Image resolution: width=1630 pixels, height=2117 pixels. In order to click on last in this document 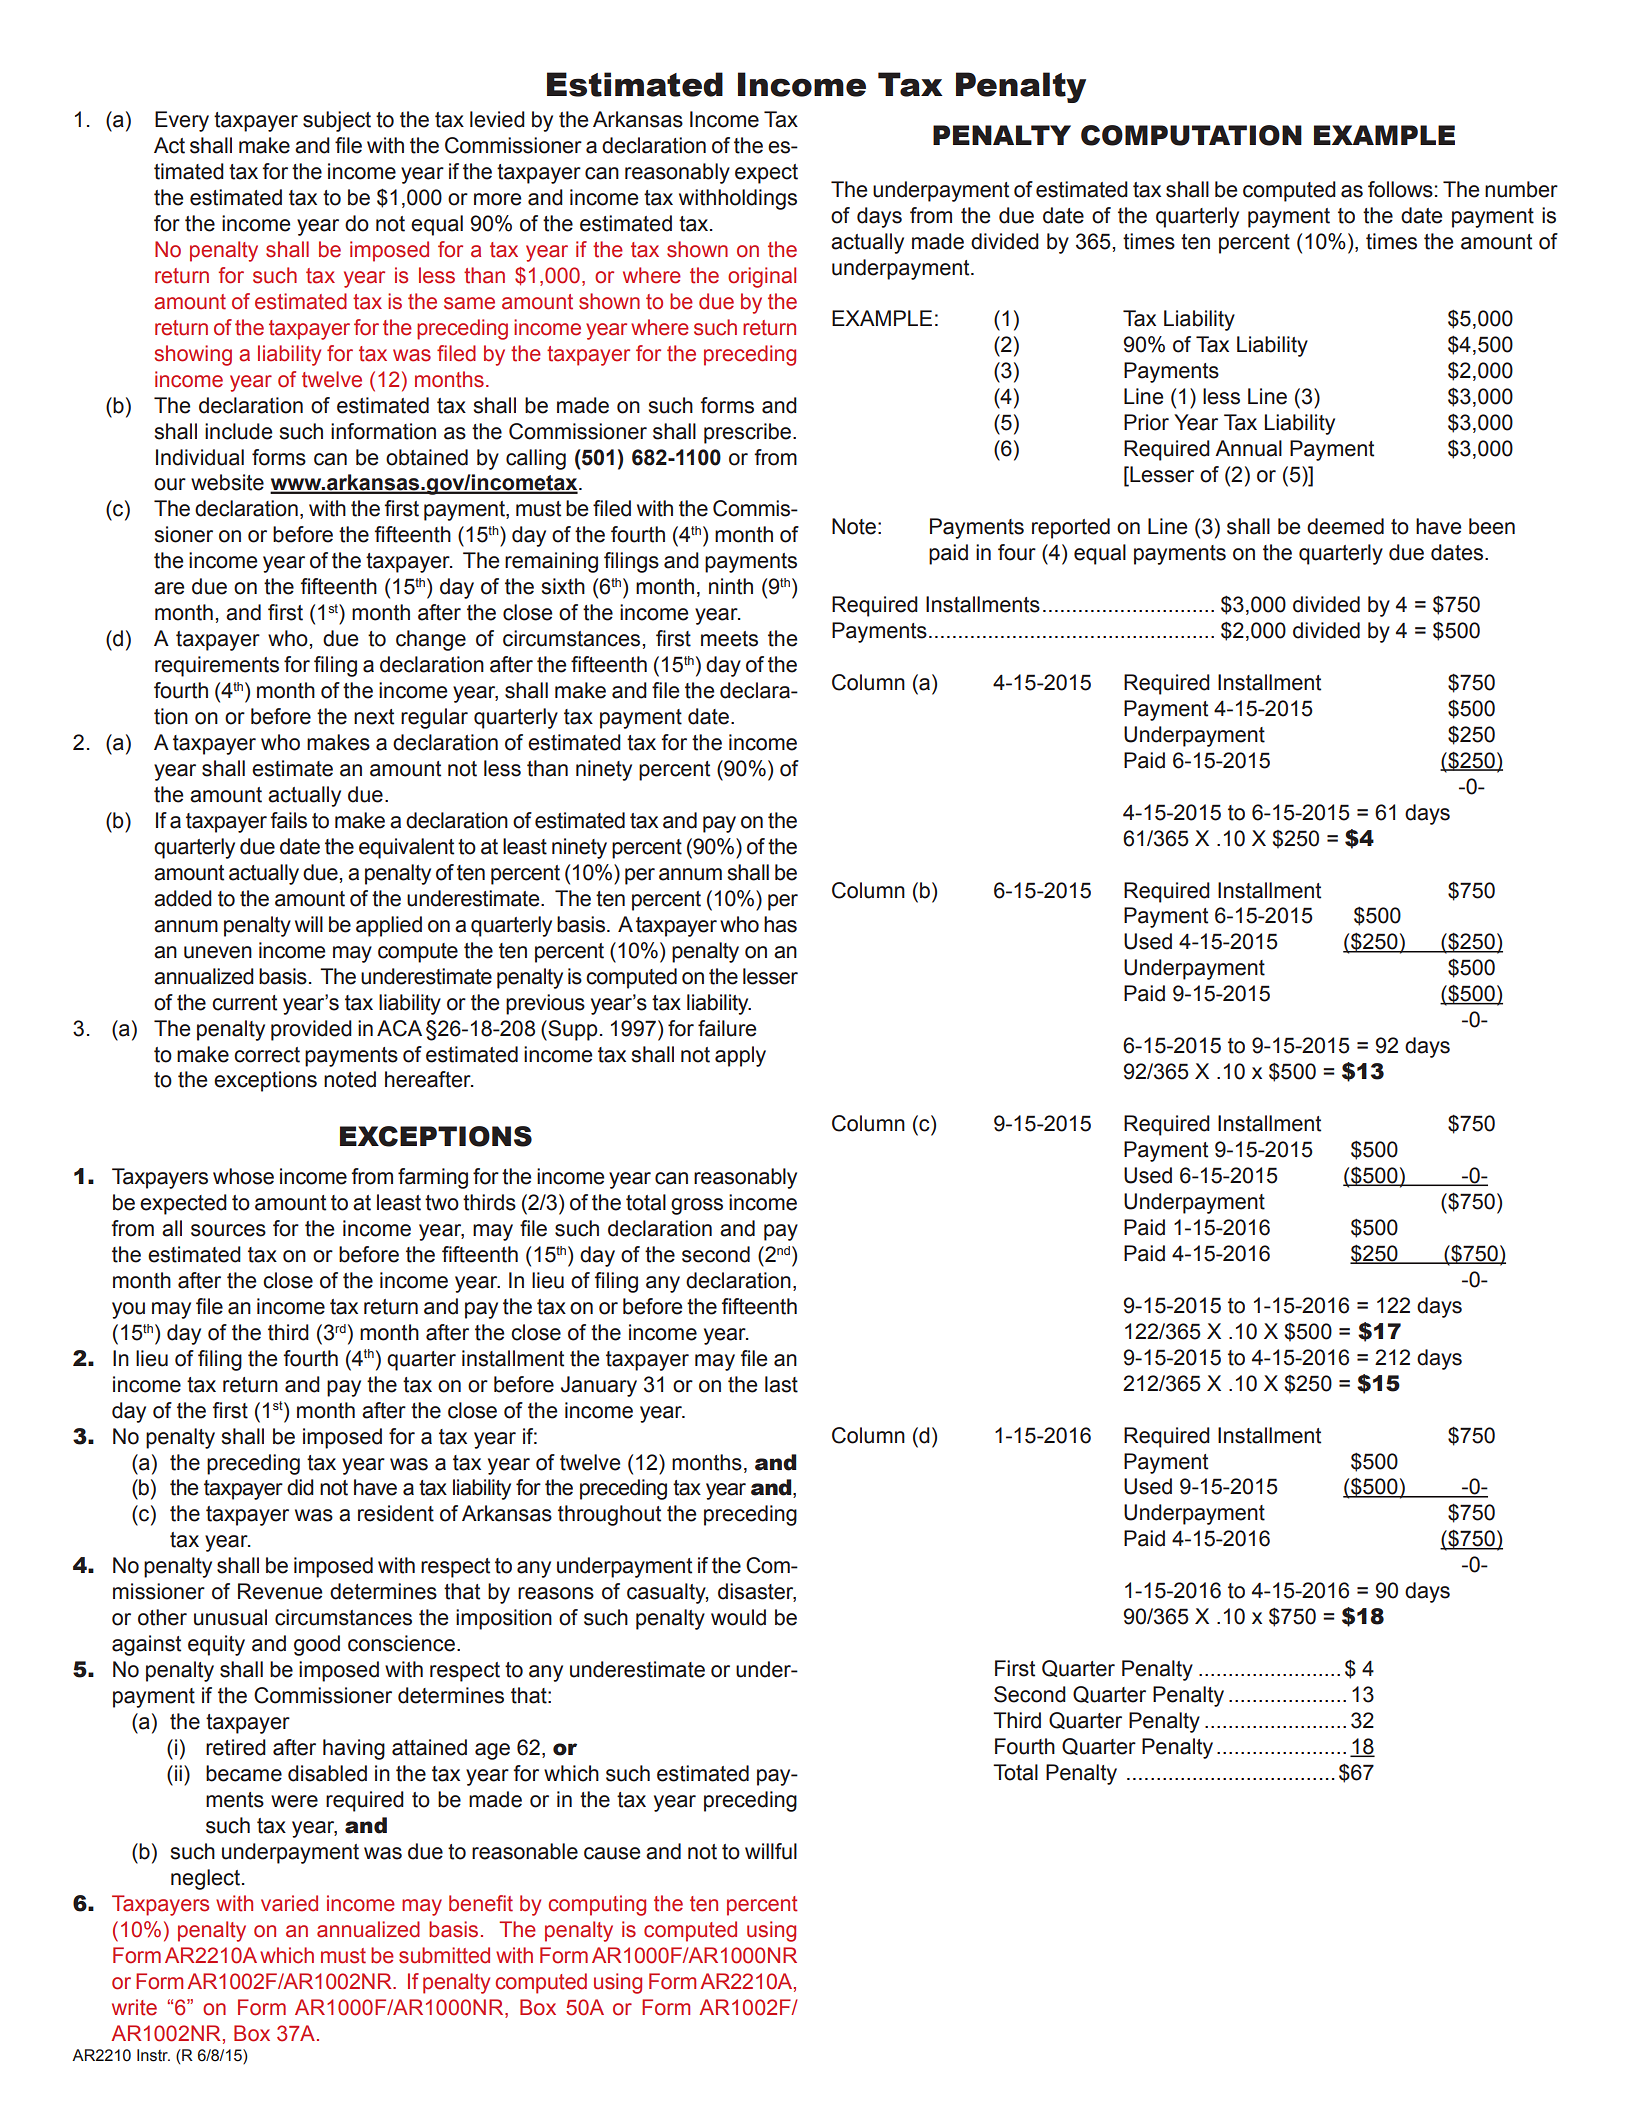, I will do `click(781, 1384)`.
